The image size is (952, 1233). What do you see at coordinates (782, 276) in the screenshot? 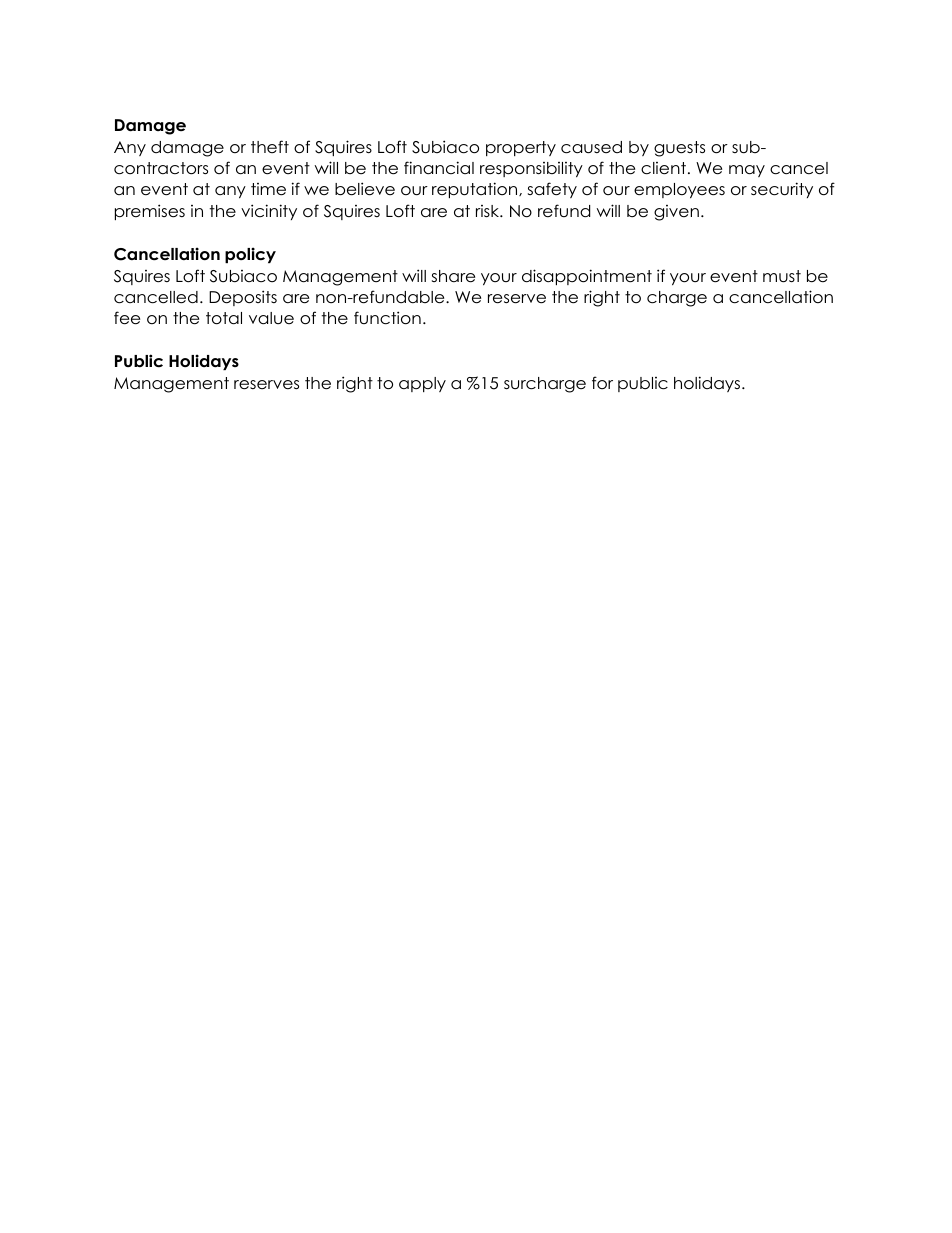
I see `must` at bounding box center [782, 276].
